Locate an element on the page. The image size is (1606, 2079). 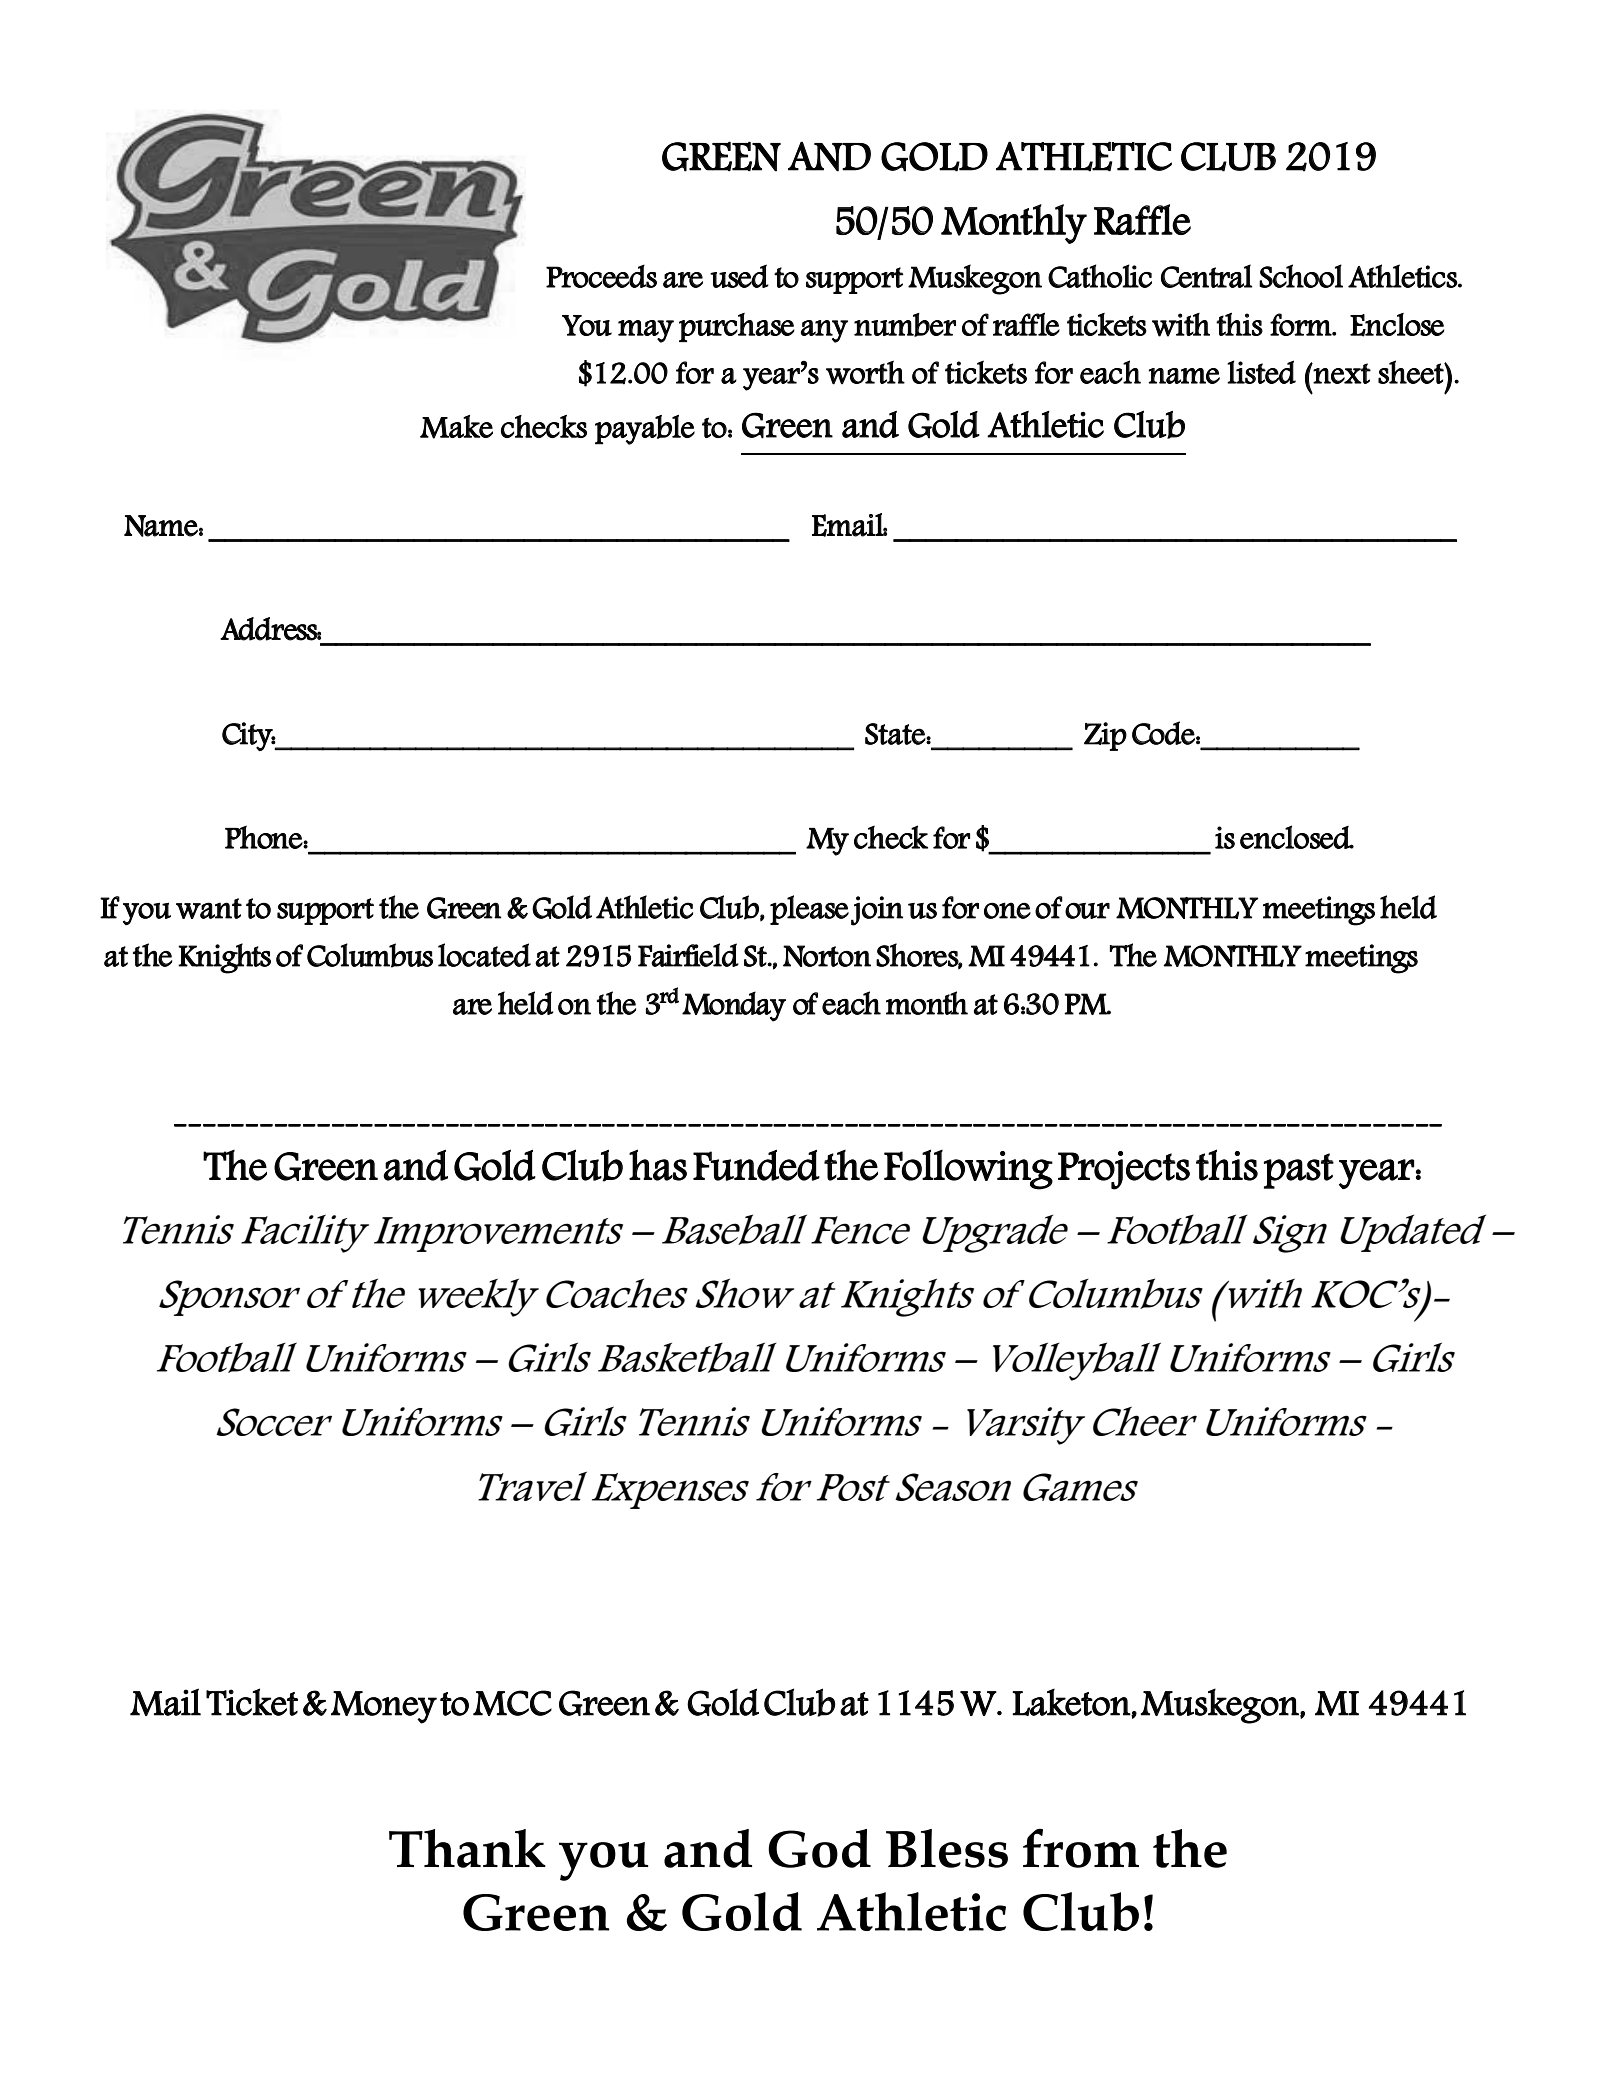
Central is located at coordinates (1206, 276).
